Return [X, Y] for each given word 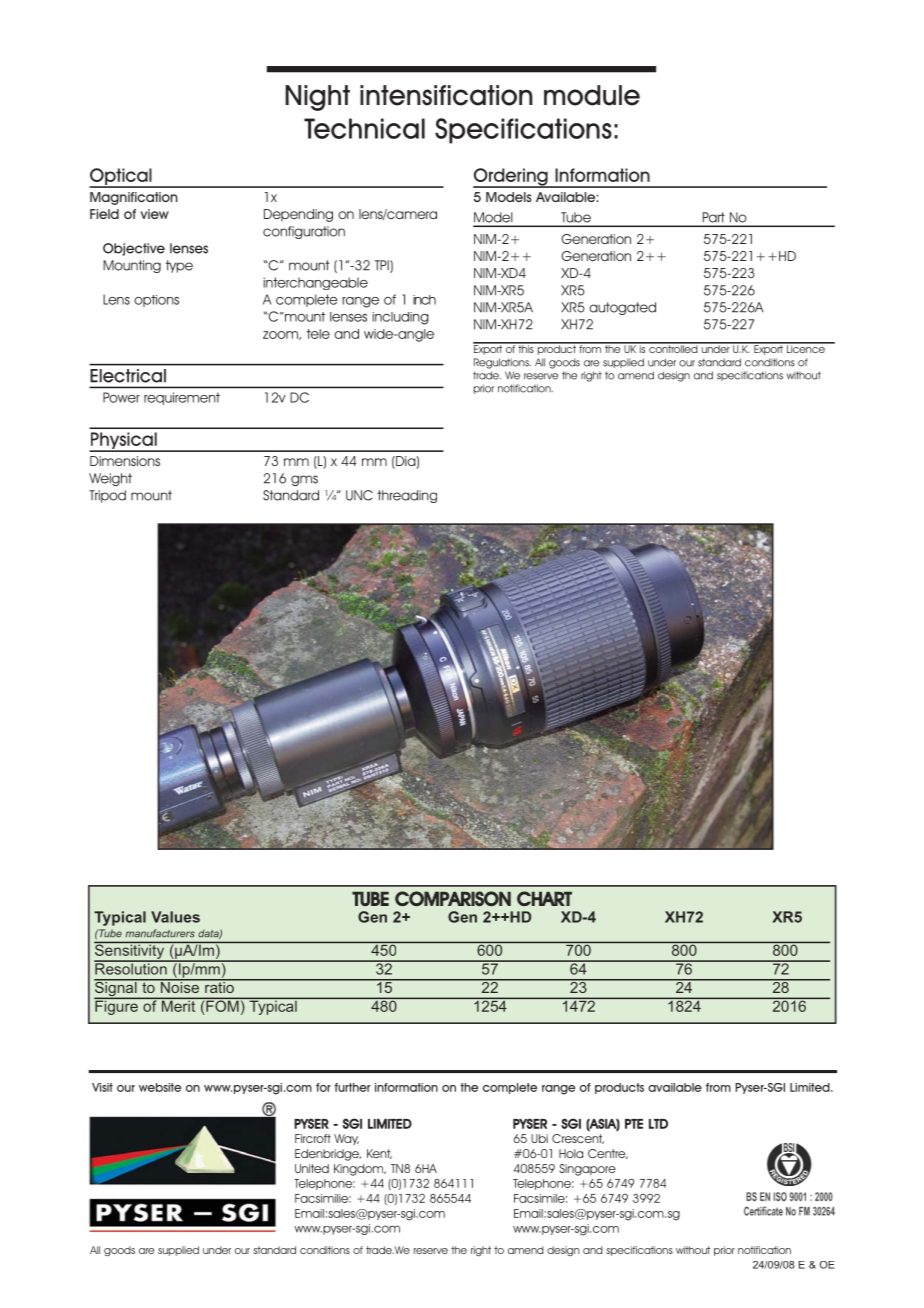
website [160, 1087]
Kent [379, 1154]
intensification [446, 95]
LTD [658, 1124]
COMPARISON [453, 898]
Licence [805, 348]
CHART [544, 898]
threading [407, 496]
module [592, 95]
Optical [121, 177]
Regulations [502, 363]
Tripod [107, 496]
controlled [673, 348]
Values [175, 917]
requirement [182, 398]
